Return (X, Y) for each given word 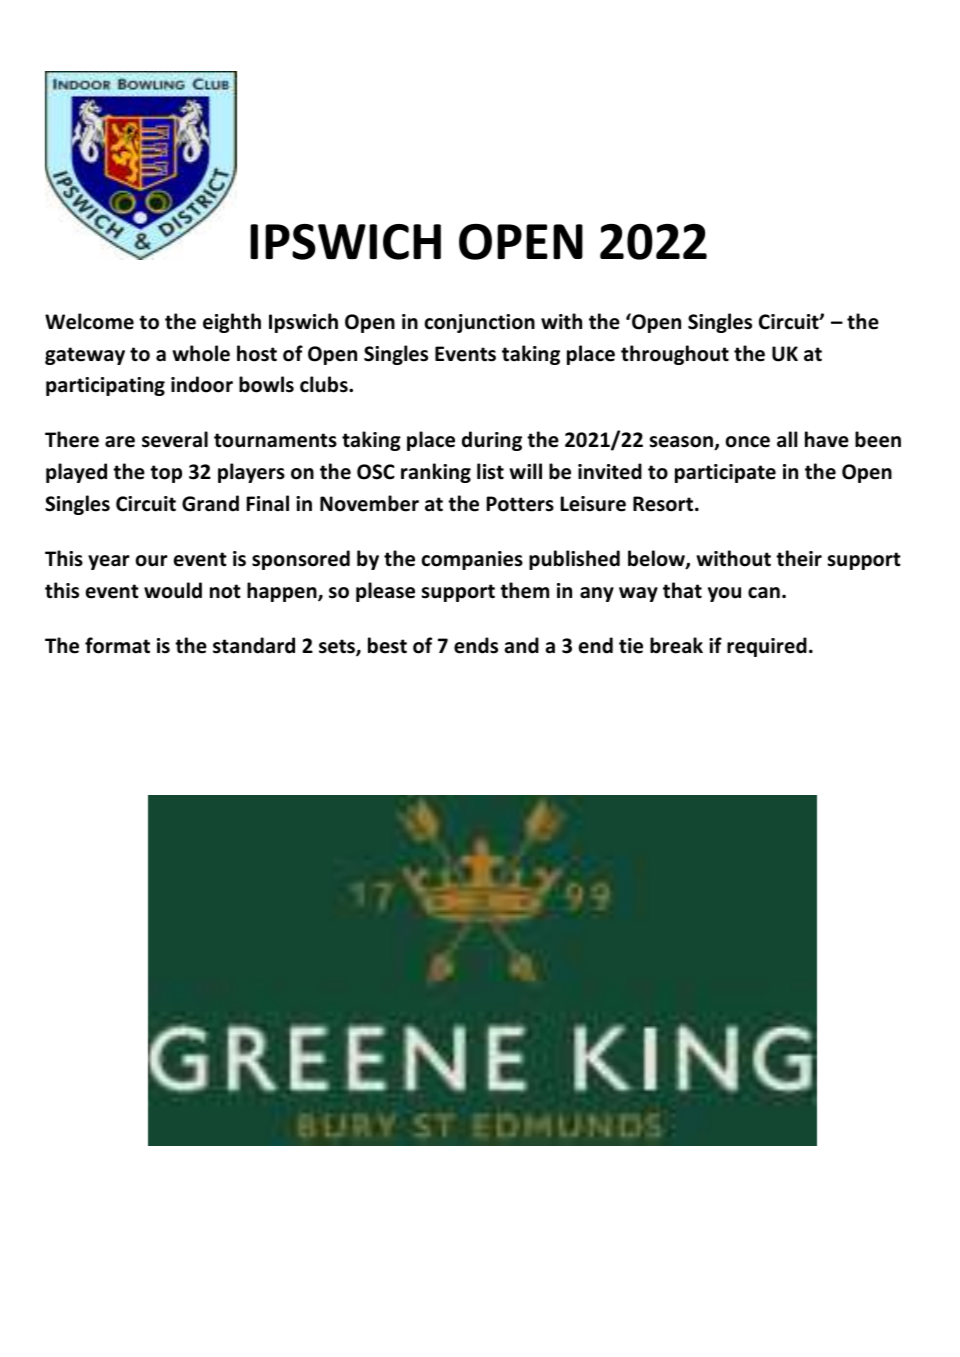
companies (472, 560)
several (175, 439)
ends (476, 645)
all (787, 439)
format (117, 645)
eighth (232, 323)
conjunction (480, 323)
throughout (675, 355)
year (109, 562)
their (799, 558)
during (492, 441)
